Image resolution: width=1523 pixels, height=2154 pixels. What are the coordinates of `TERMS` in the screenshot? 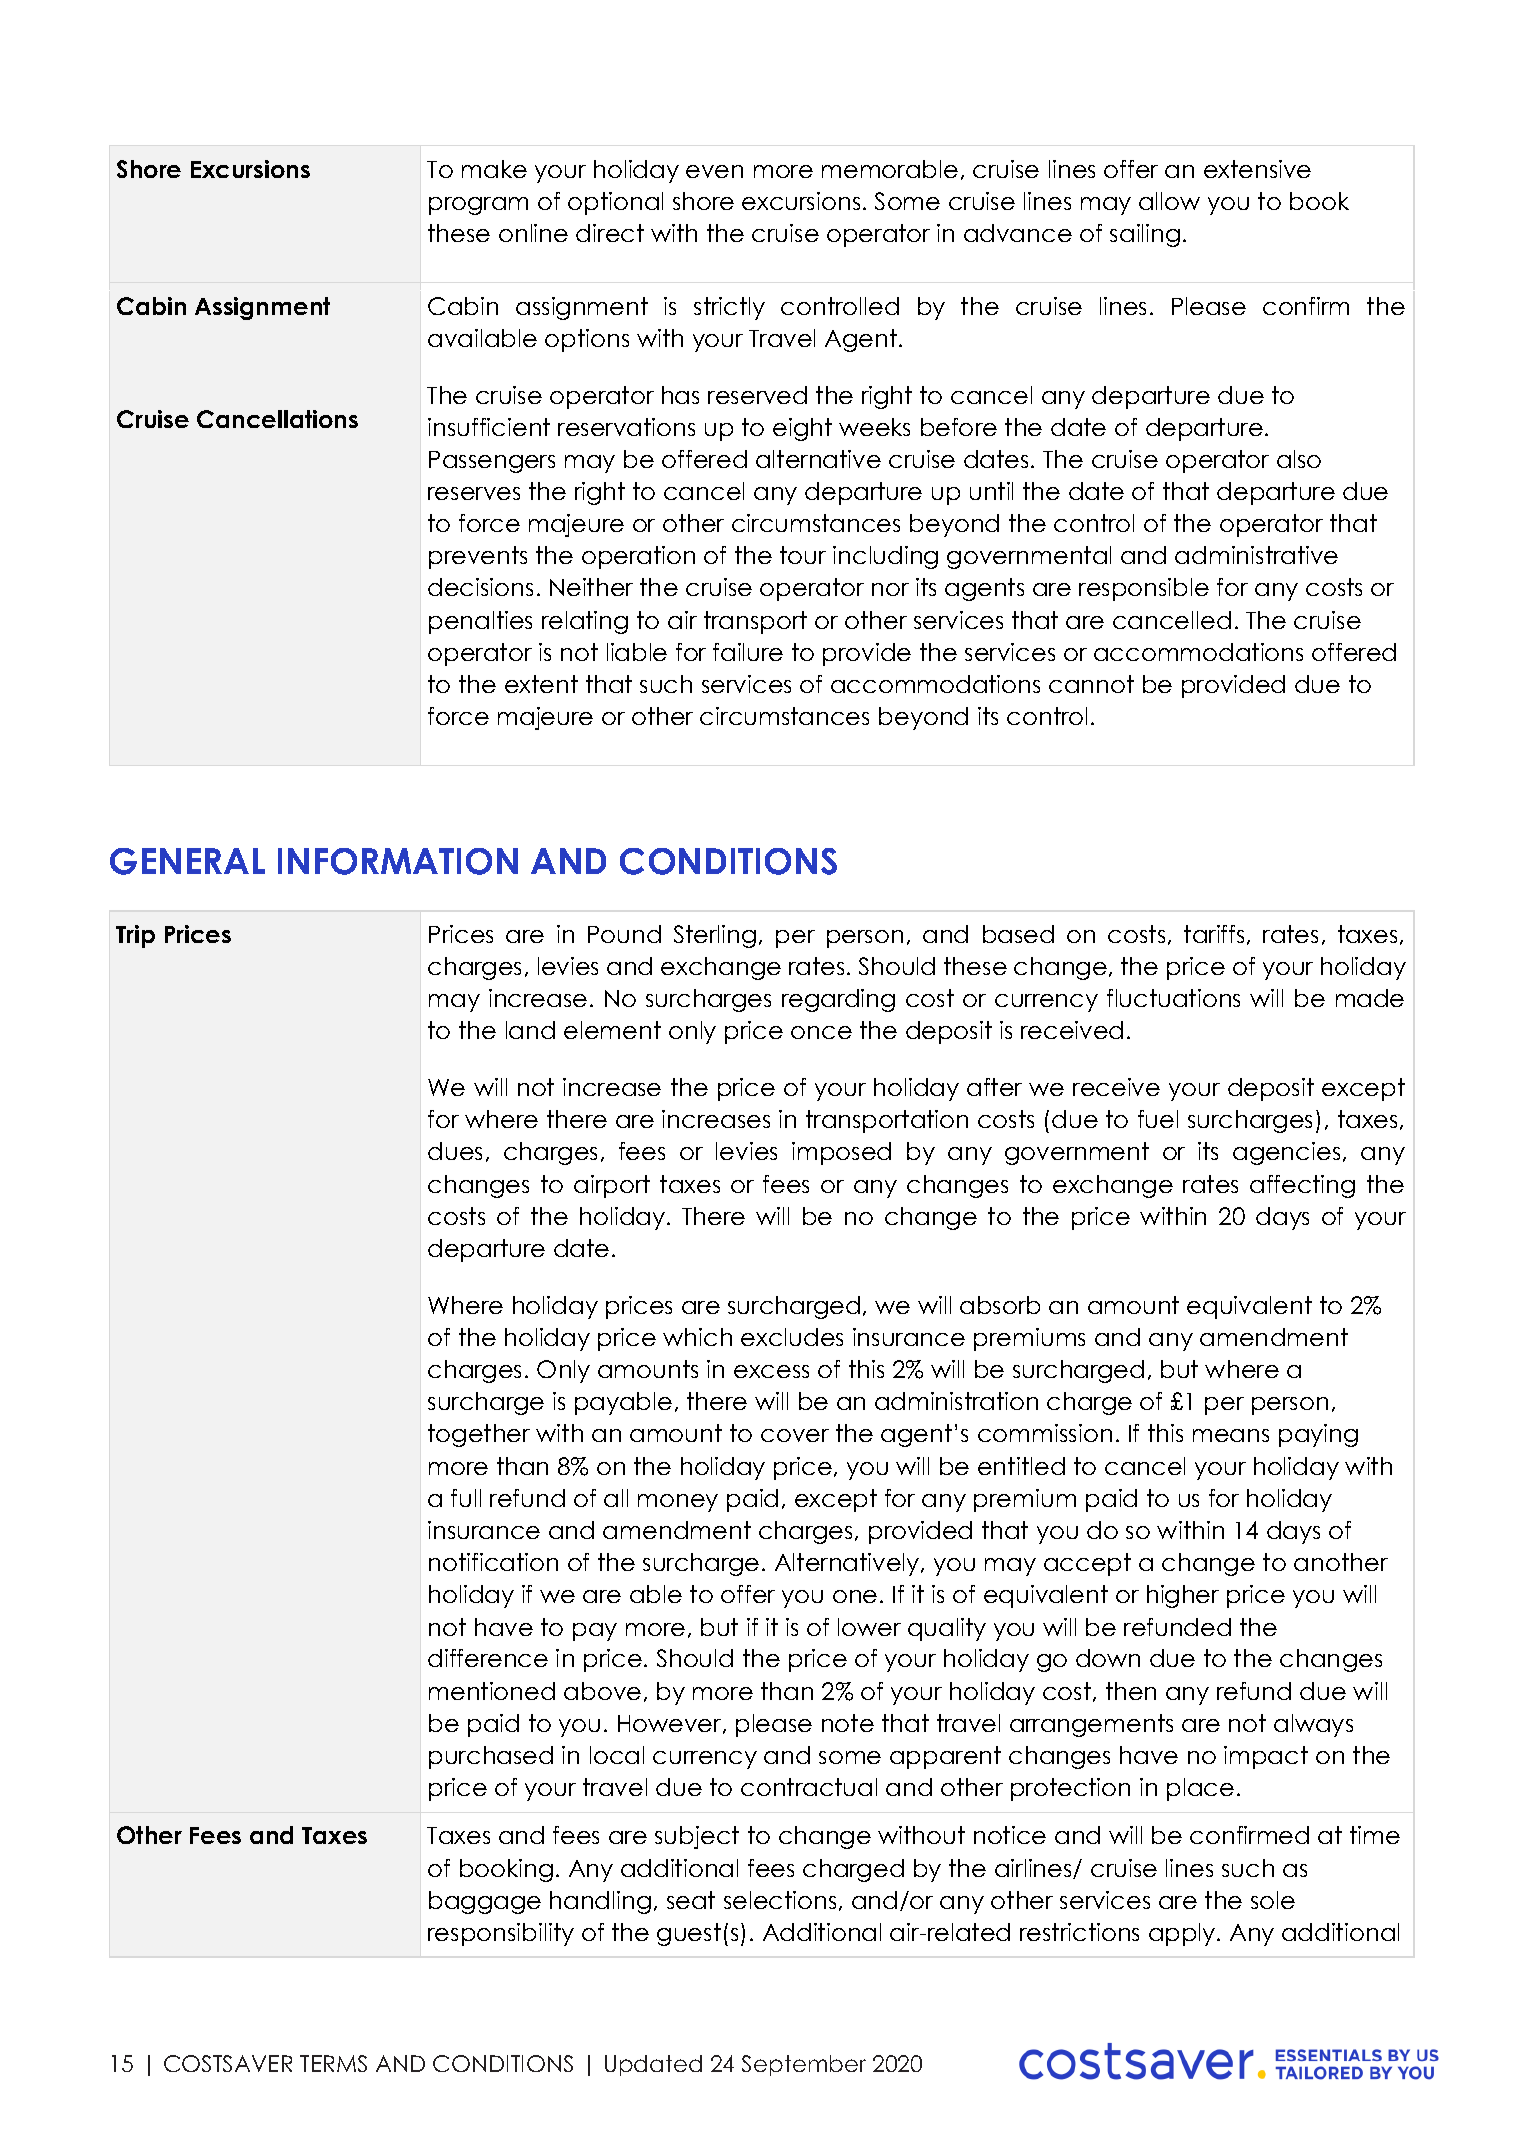 It's located at (333, 2063).
